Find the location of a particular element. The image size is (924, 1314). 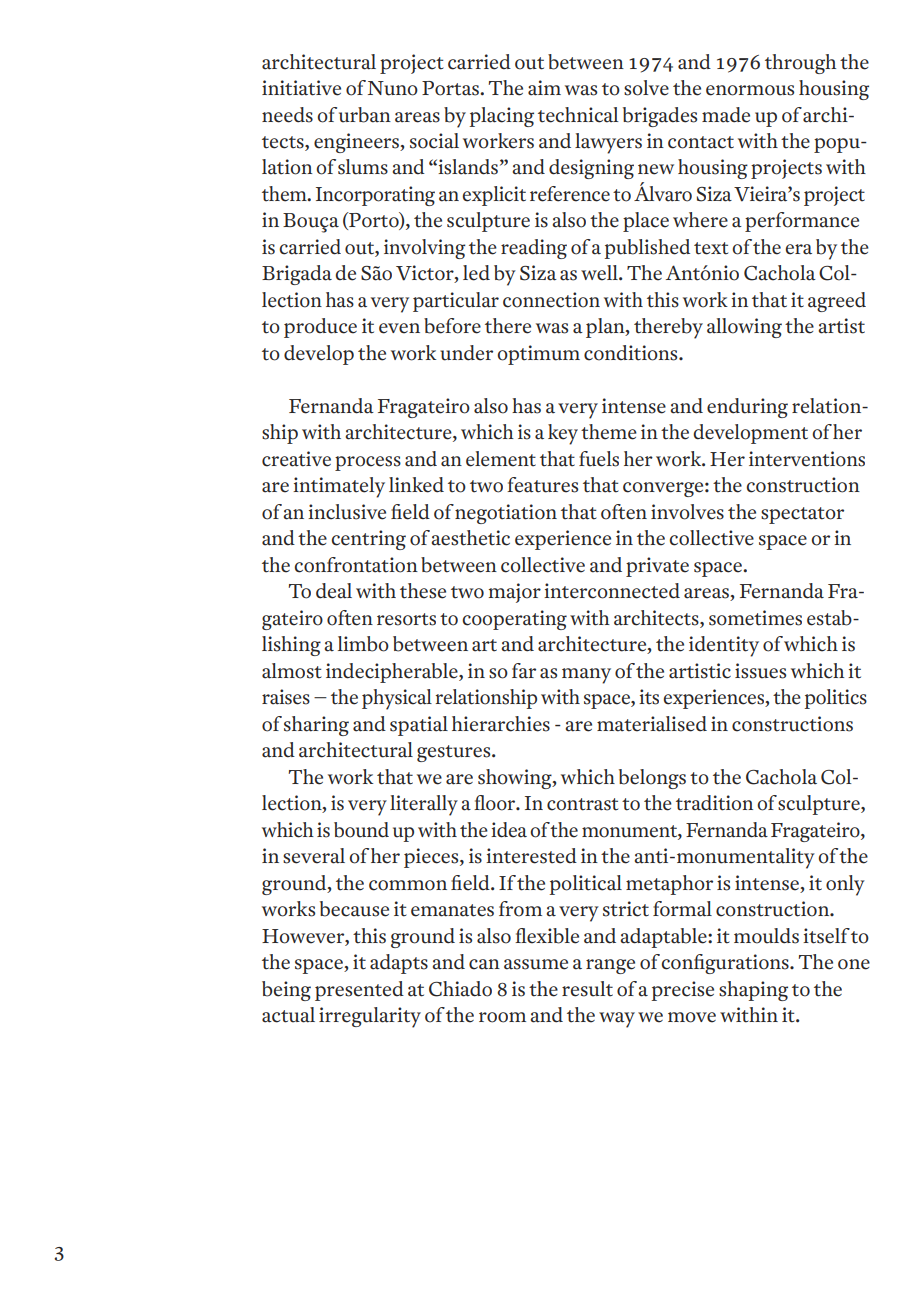

connection is located at coordinates (551, 300).
